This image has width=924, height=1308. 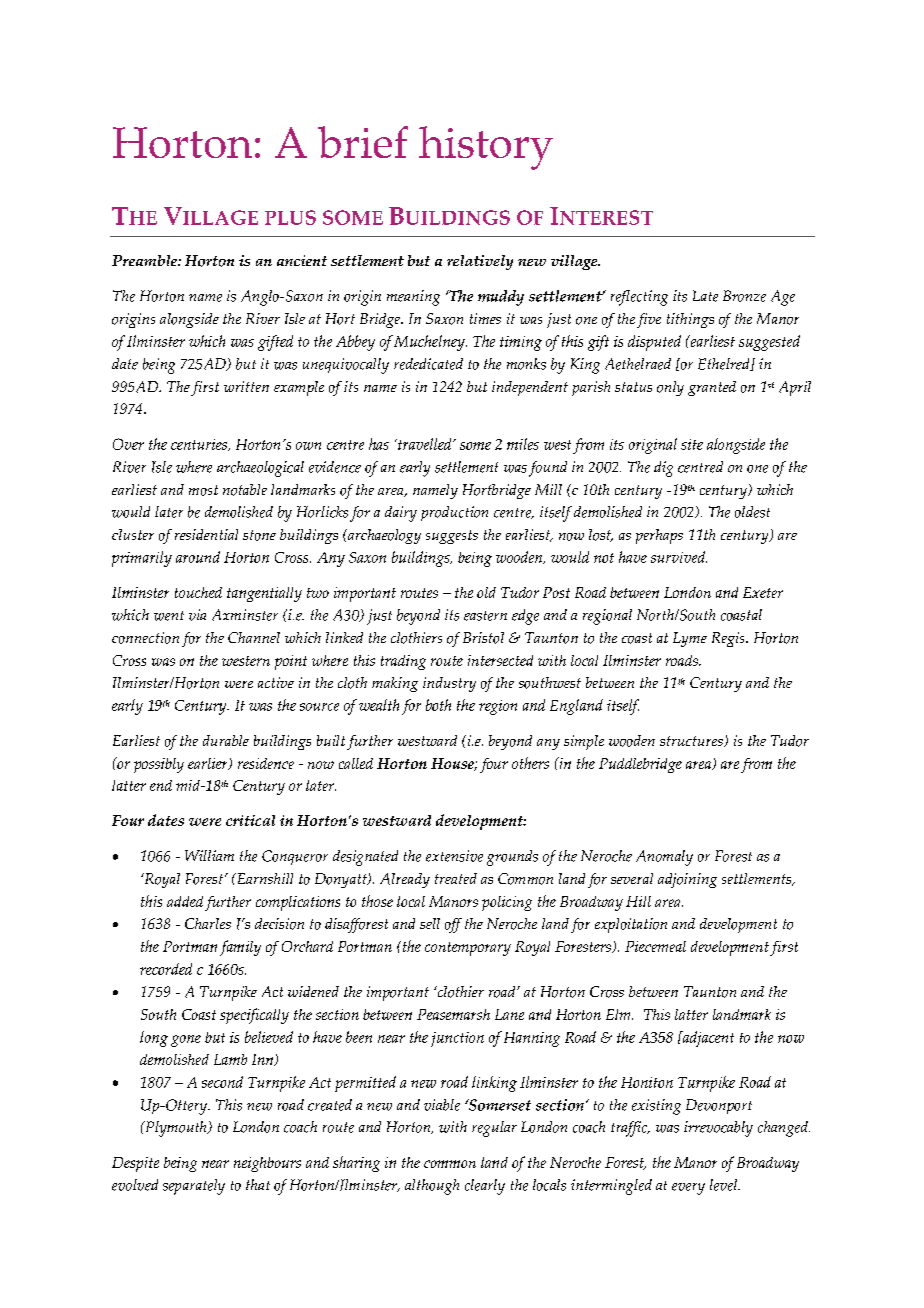 What do you see at coordinates (744, 296) in the image?
I see `Bronze` at bounding box center [744, 296].
